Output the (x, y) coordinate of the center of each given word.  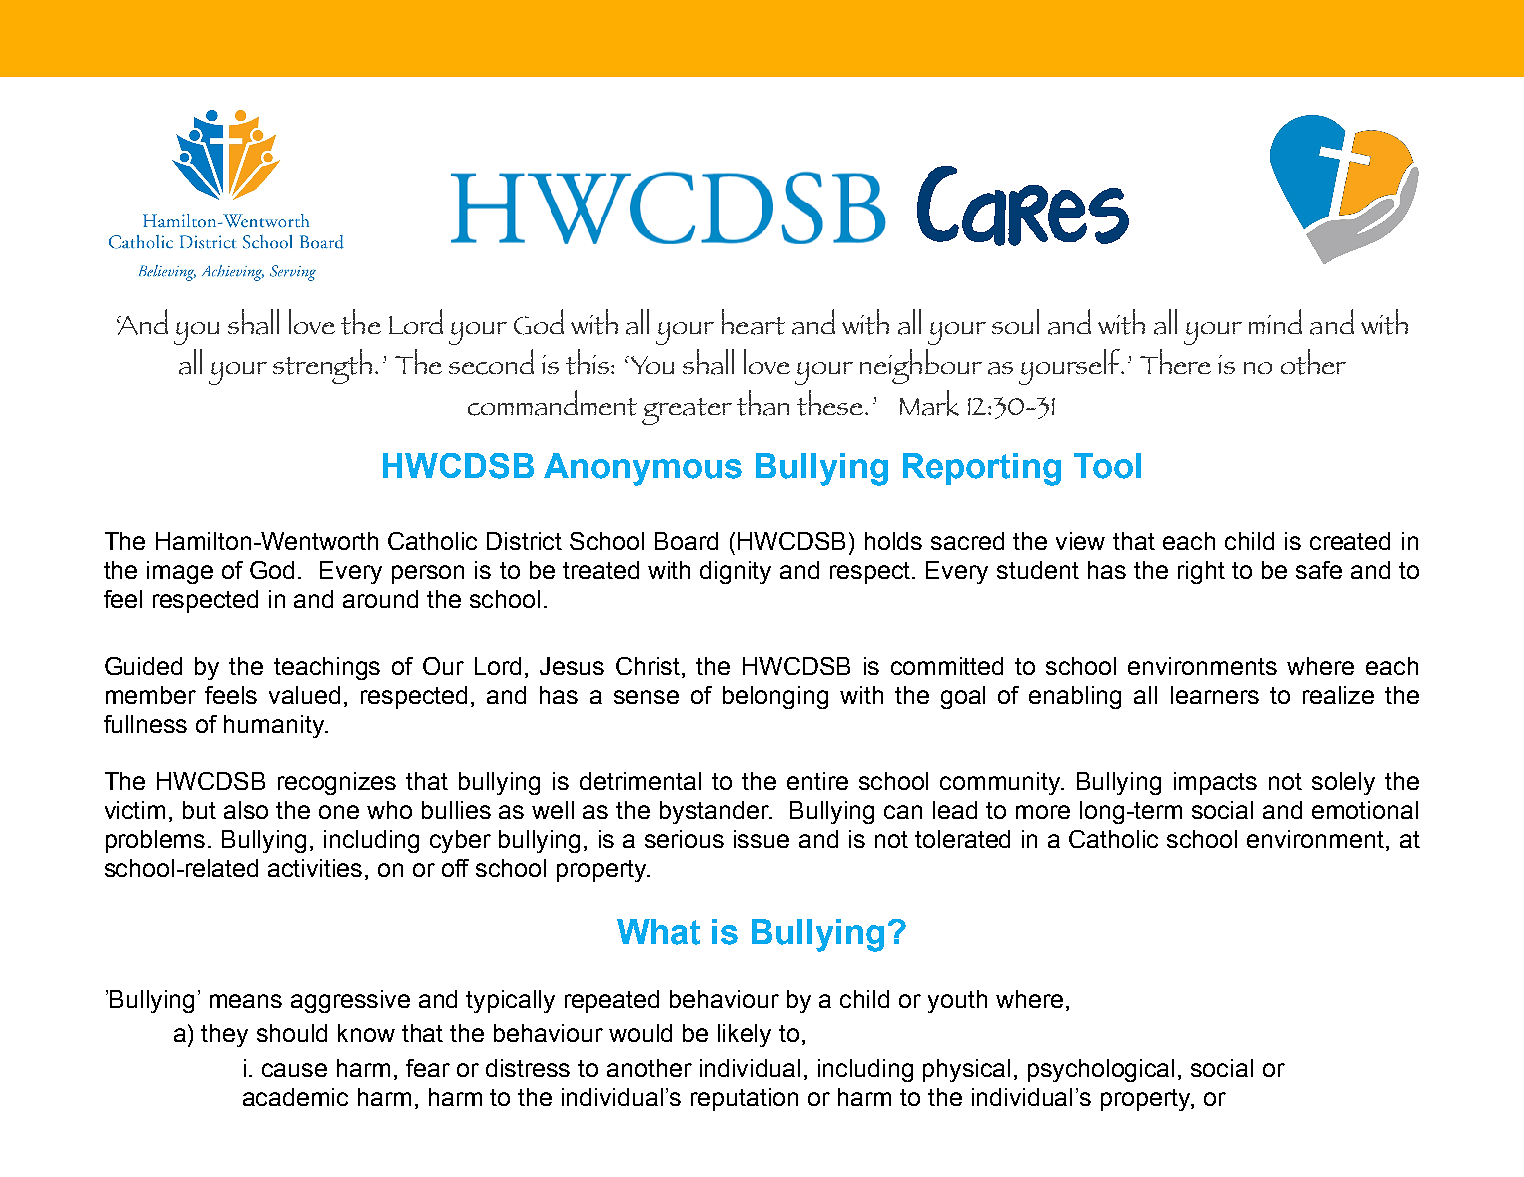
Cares (1023, 206)
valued (304, 695)
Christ (649, 667)
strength (322, 366)
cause (294, 1070)
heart (753, 322)
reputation (744, 1099)
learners (1215, 695)
